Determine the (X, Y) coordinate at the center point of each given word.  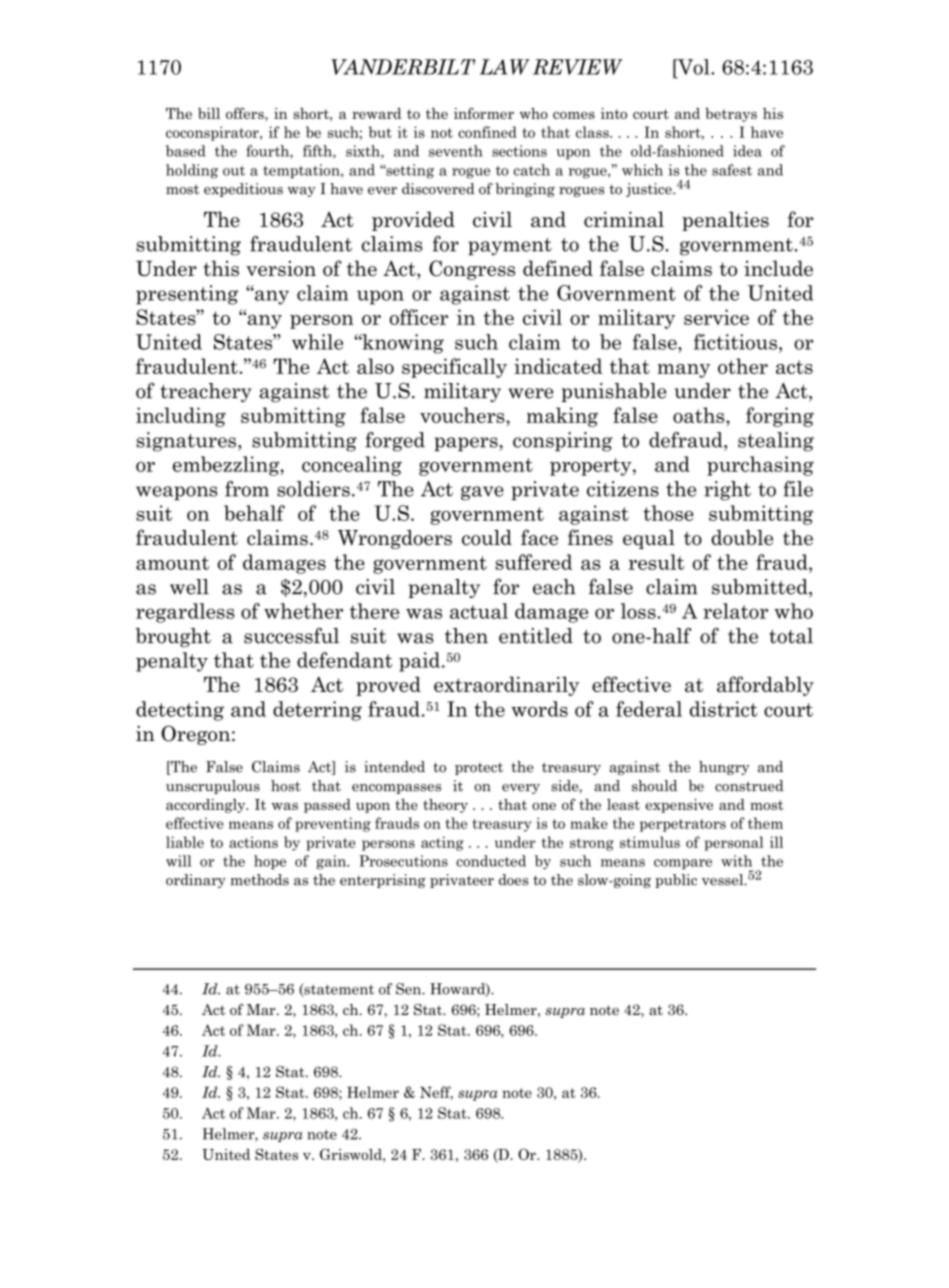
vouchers (463, 415)
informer (484, 113)
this (221, 268)
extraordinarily (506, 686)
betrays (731, 115)
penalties (725, 221)
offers (246, 113)
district (724, 709)
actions (253, 842)
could (487, 538)
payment (510, 247)
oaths (700, 416)
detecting (180, 711)
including (181, 417)
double (742, 538)
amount (172, 563)
